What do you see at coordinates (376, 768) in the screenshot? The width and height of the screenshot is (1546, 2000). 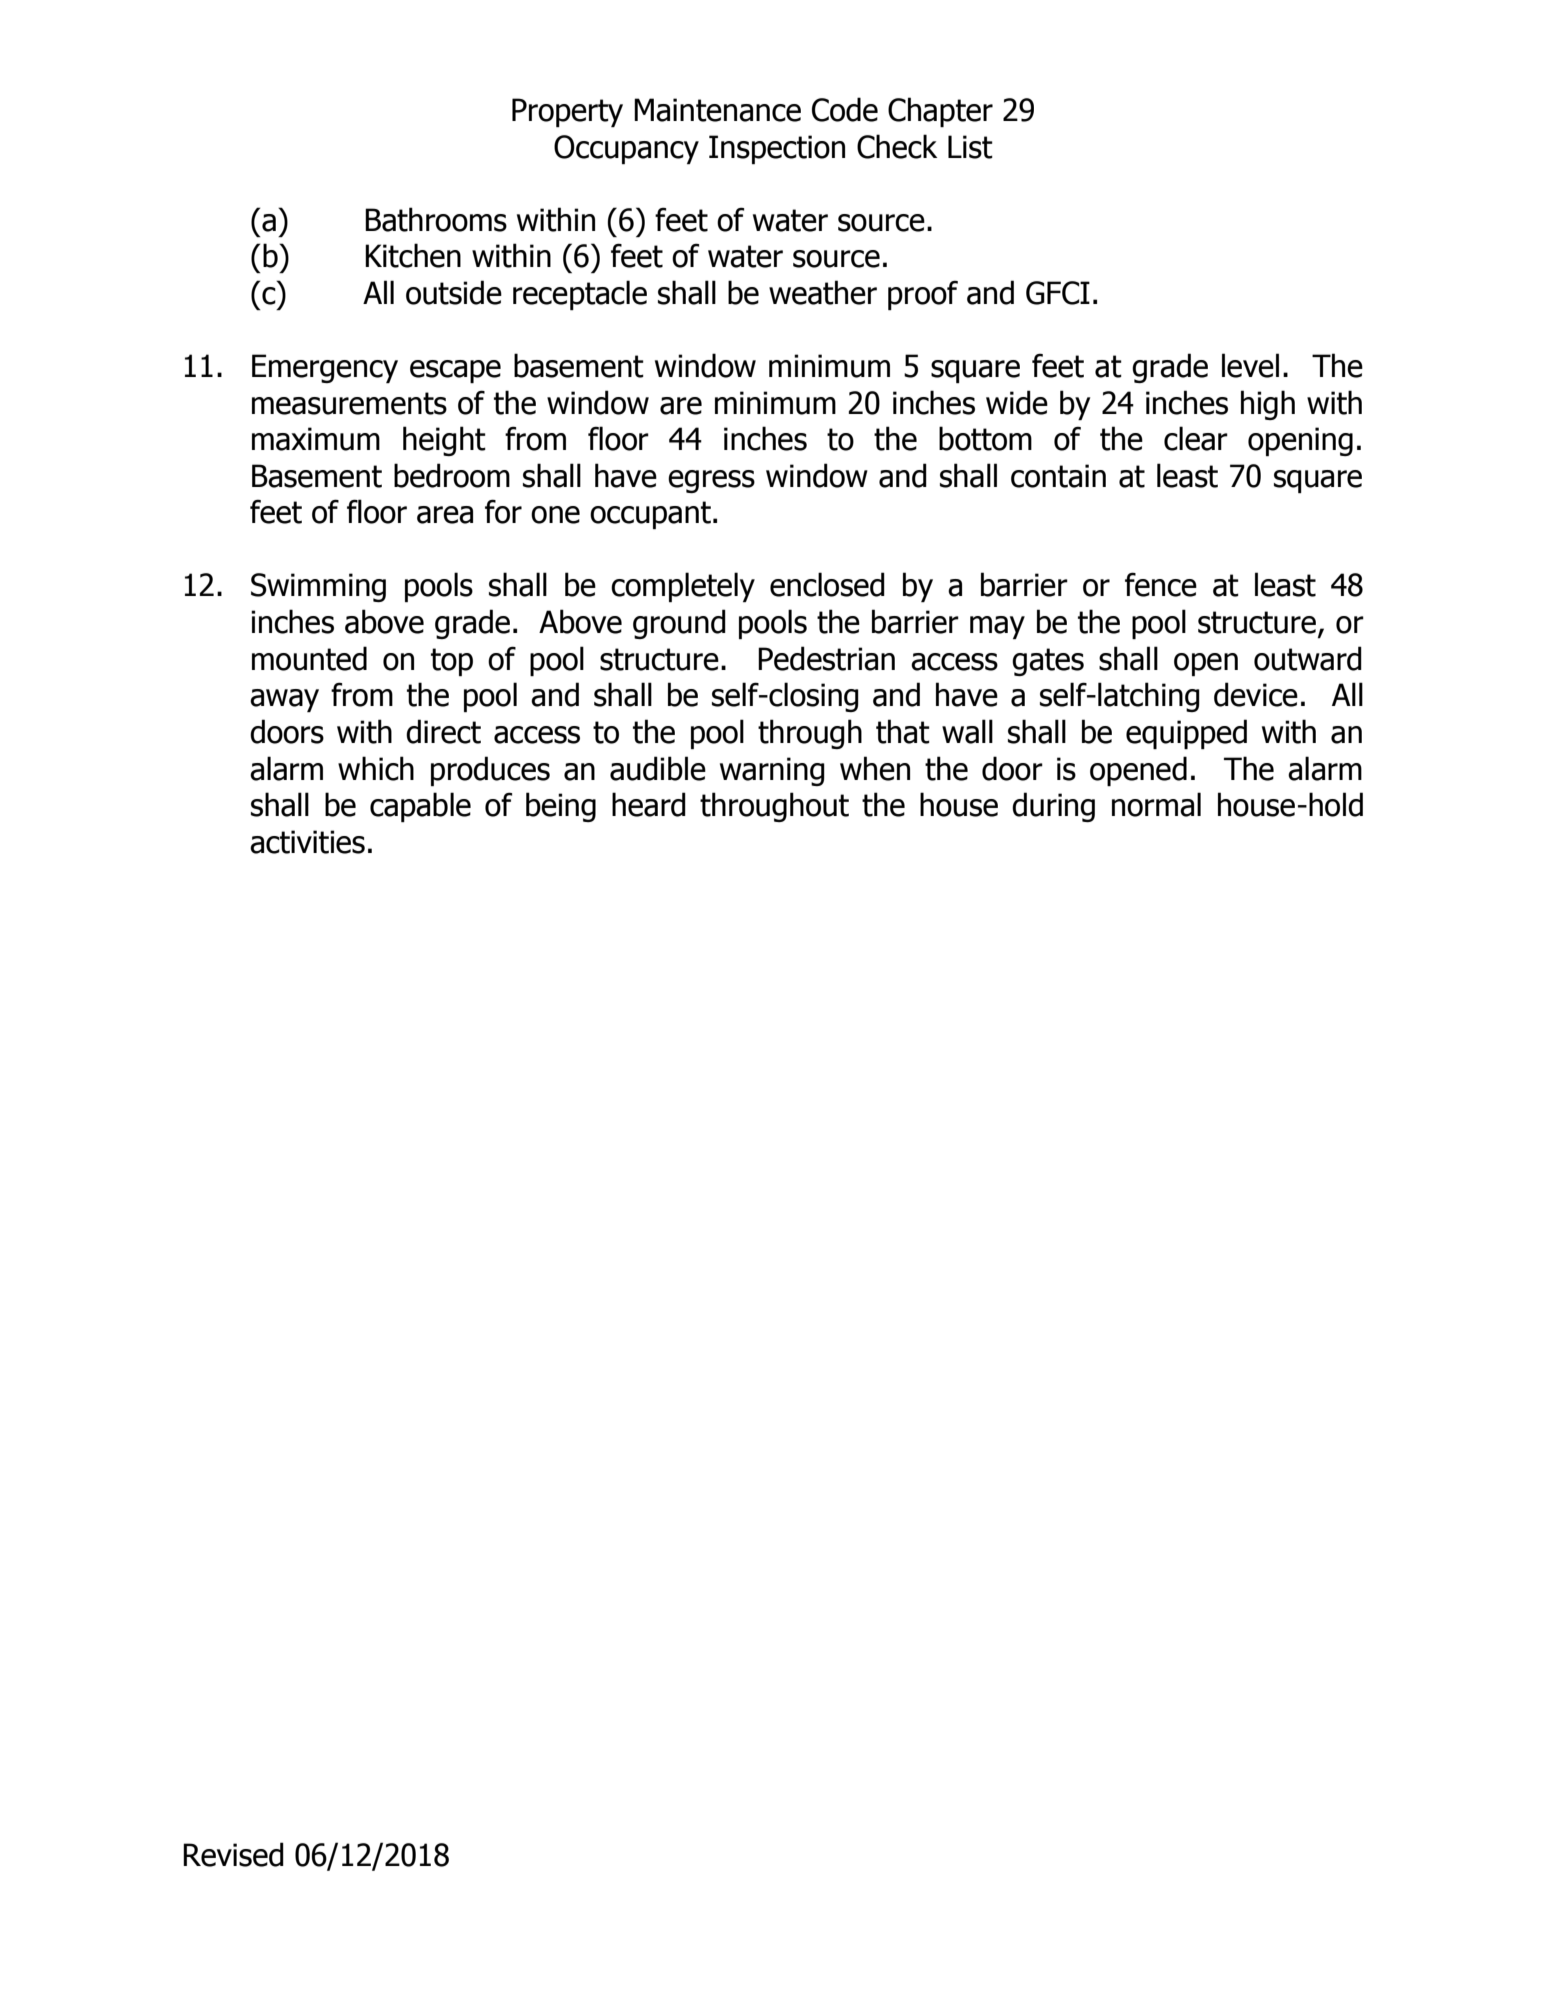 I see `which` at bounding box center [376, 768].
